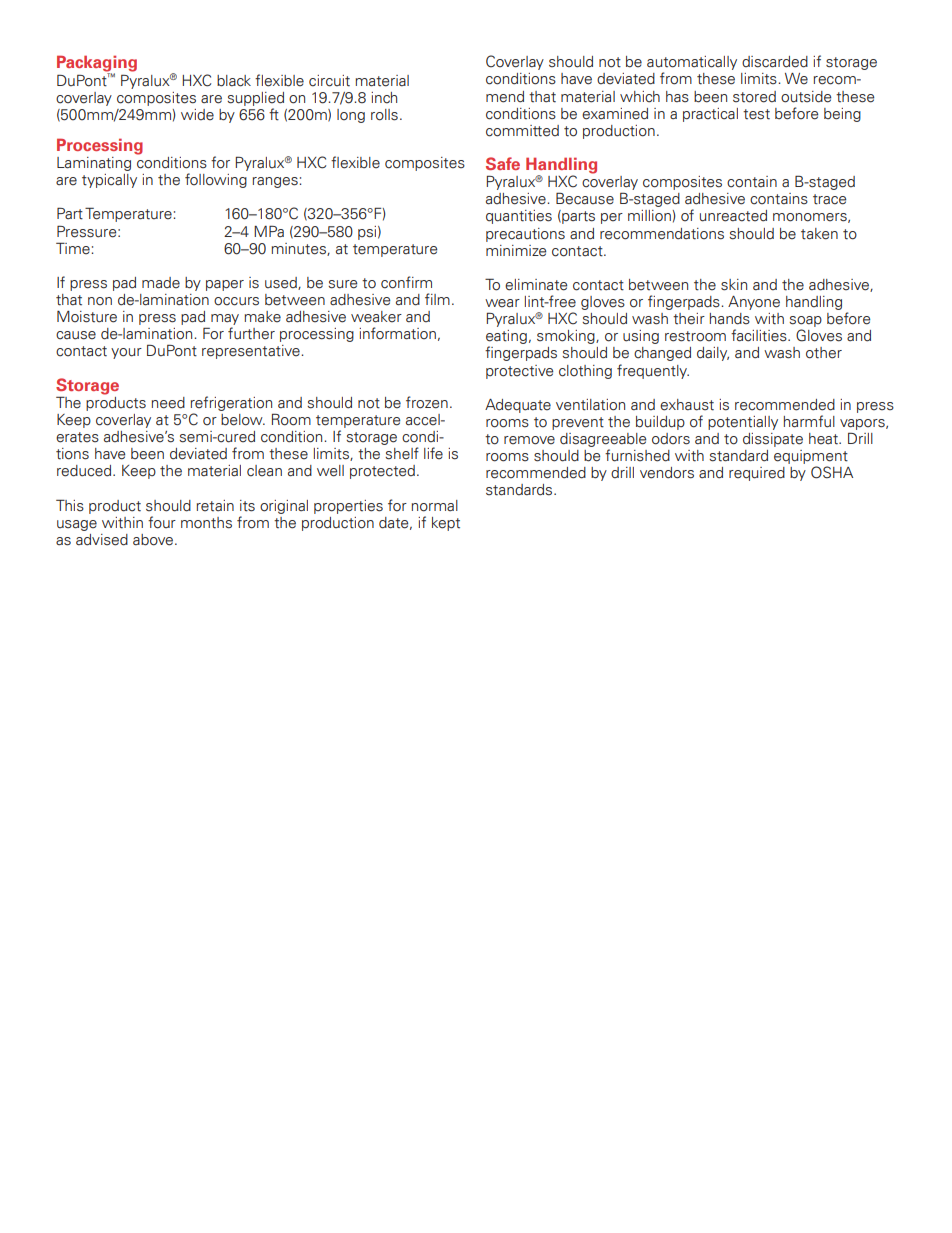  I want to click on discarded, so click(775, 62).
